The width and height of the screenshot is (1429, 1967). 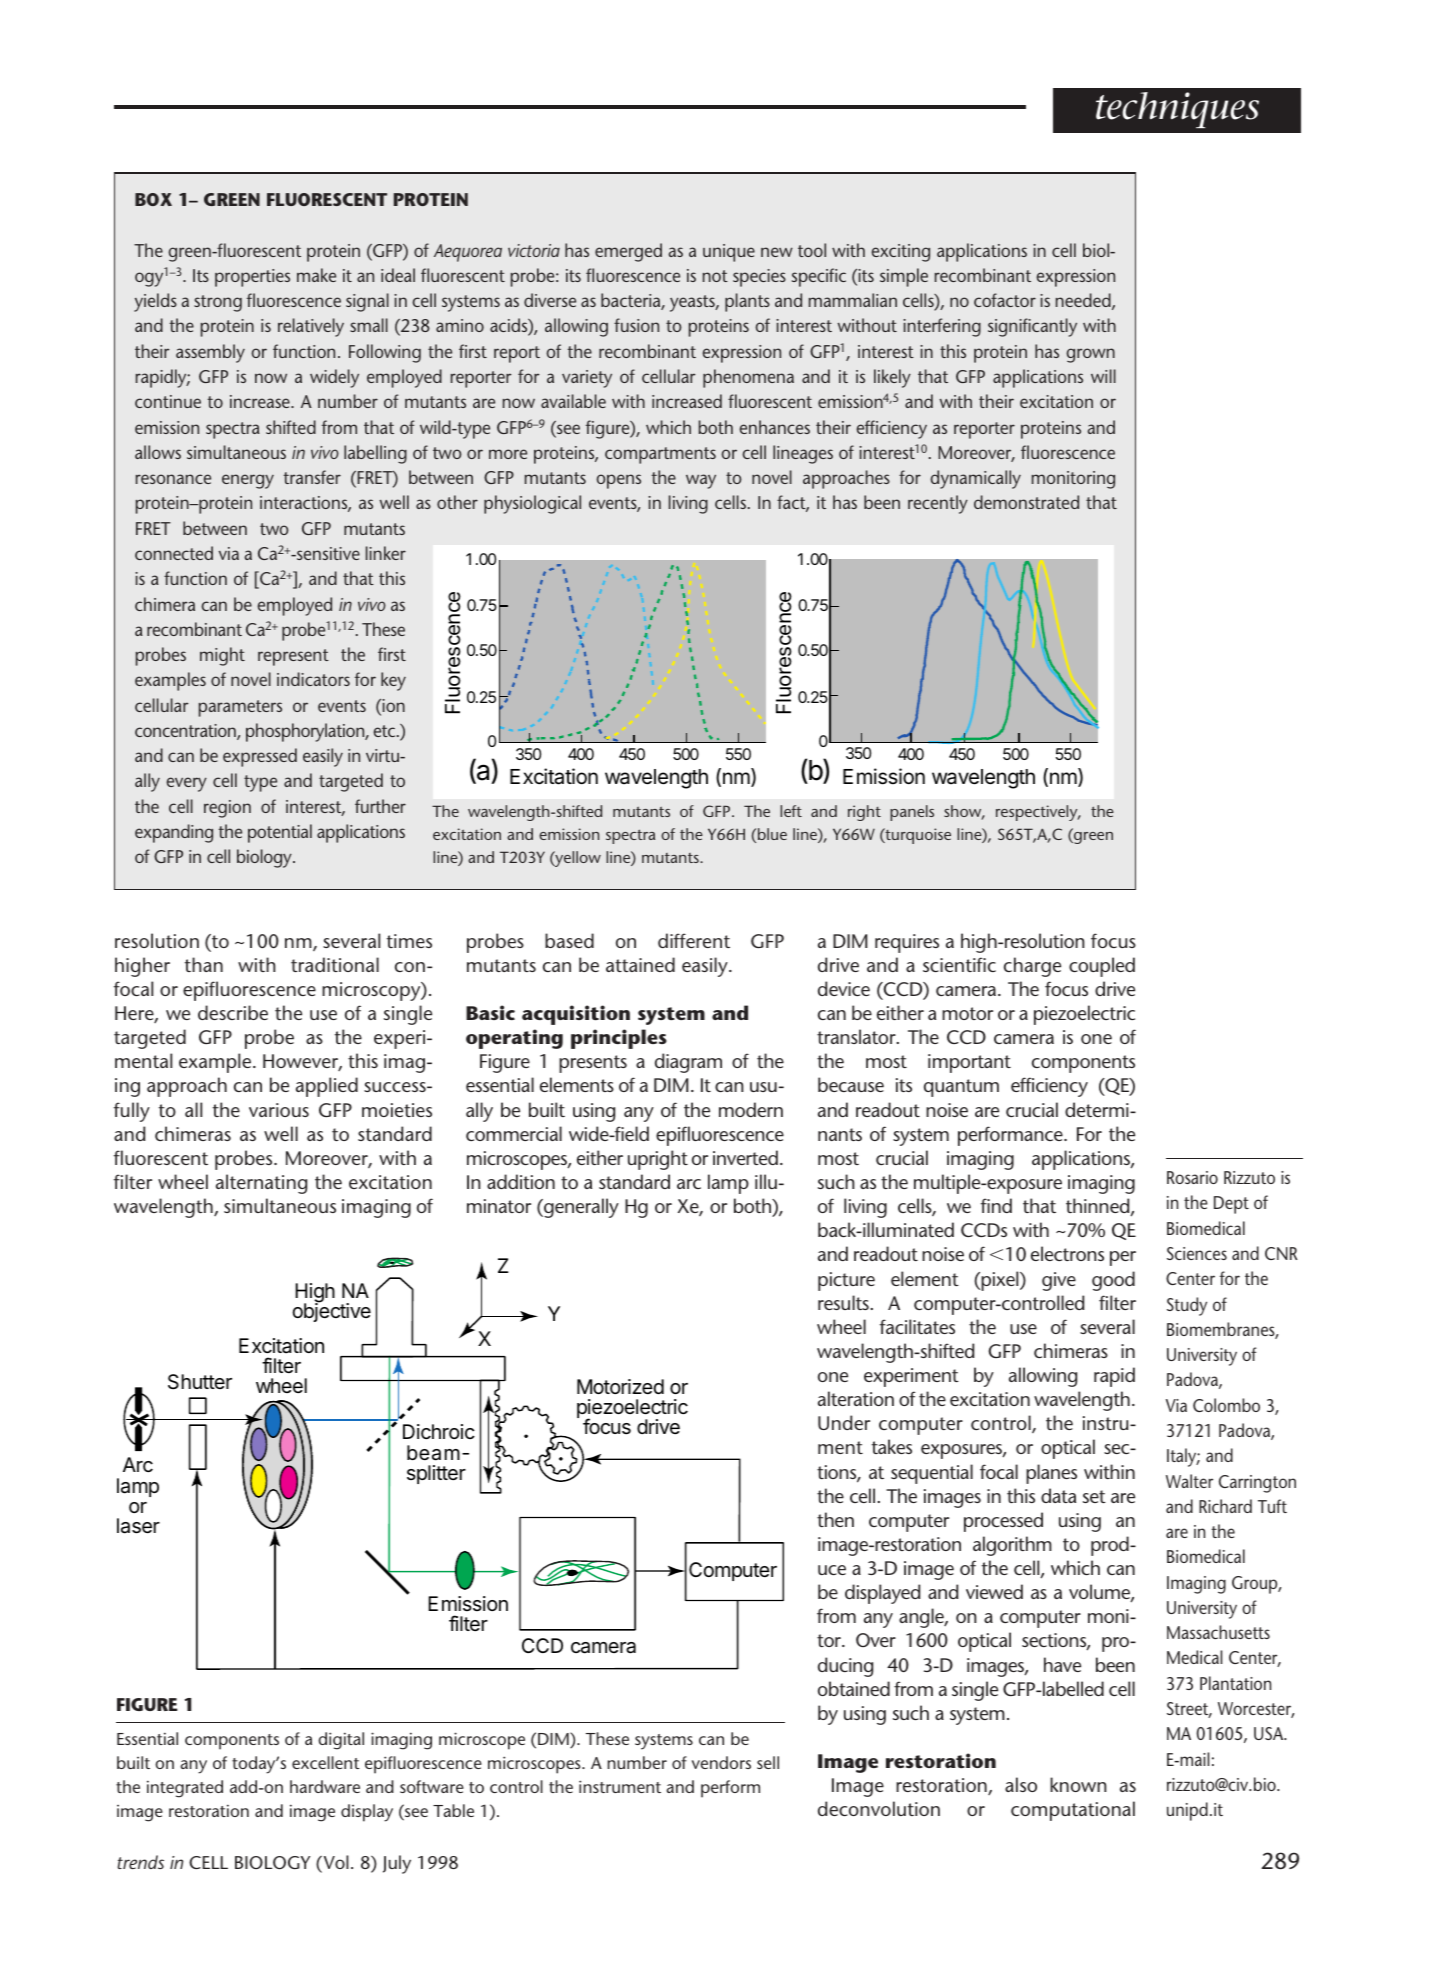 I want to click on coupled, so click(x=1102, y=967).
